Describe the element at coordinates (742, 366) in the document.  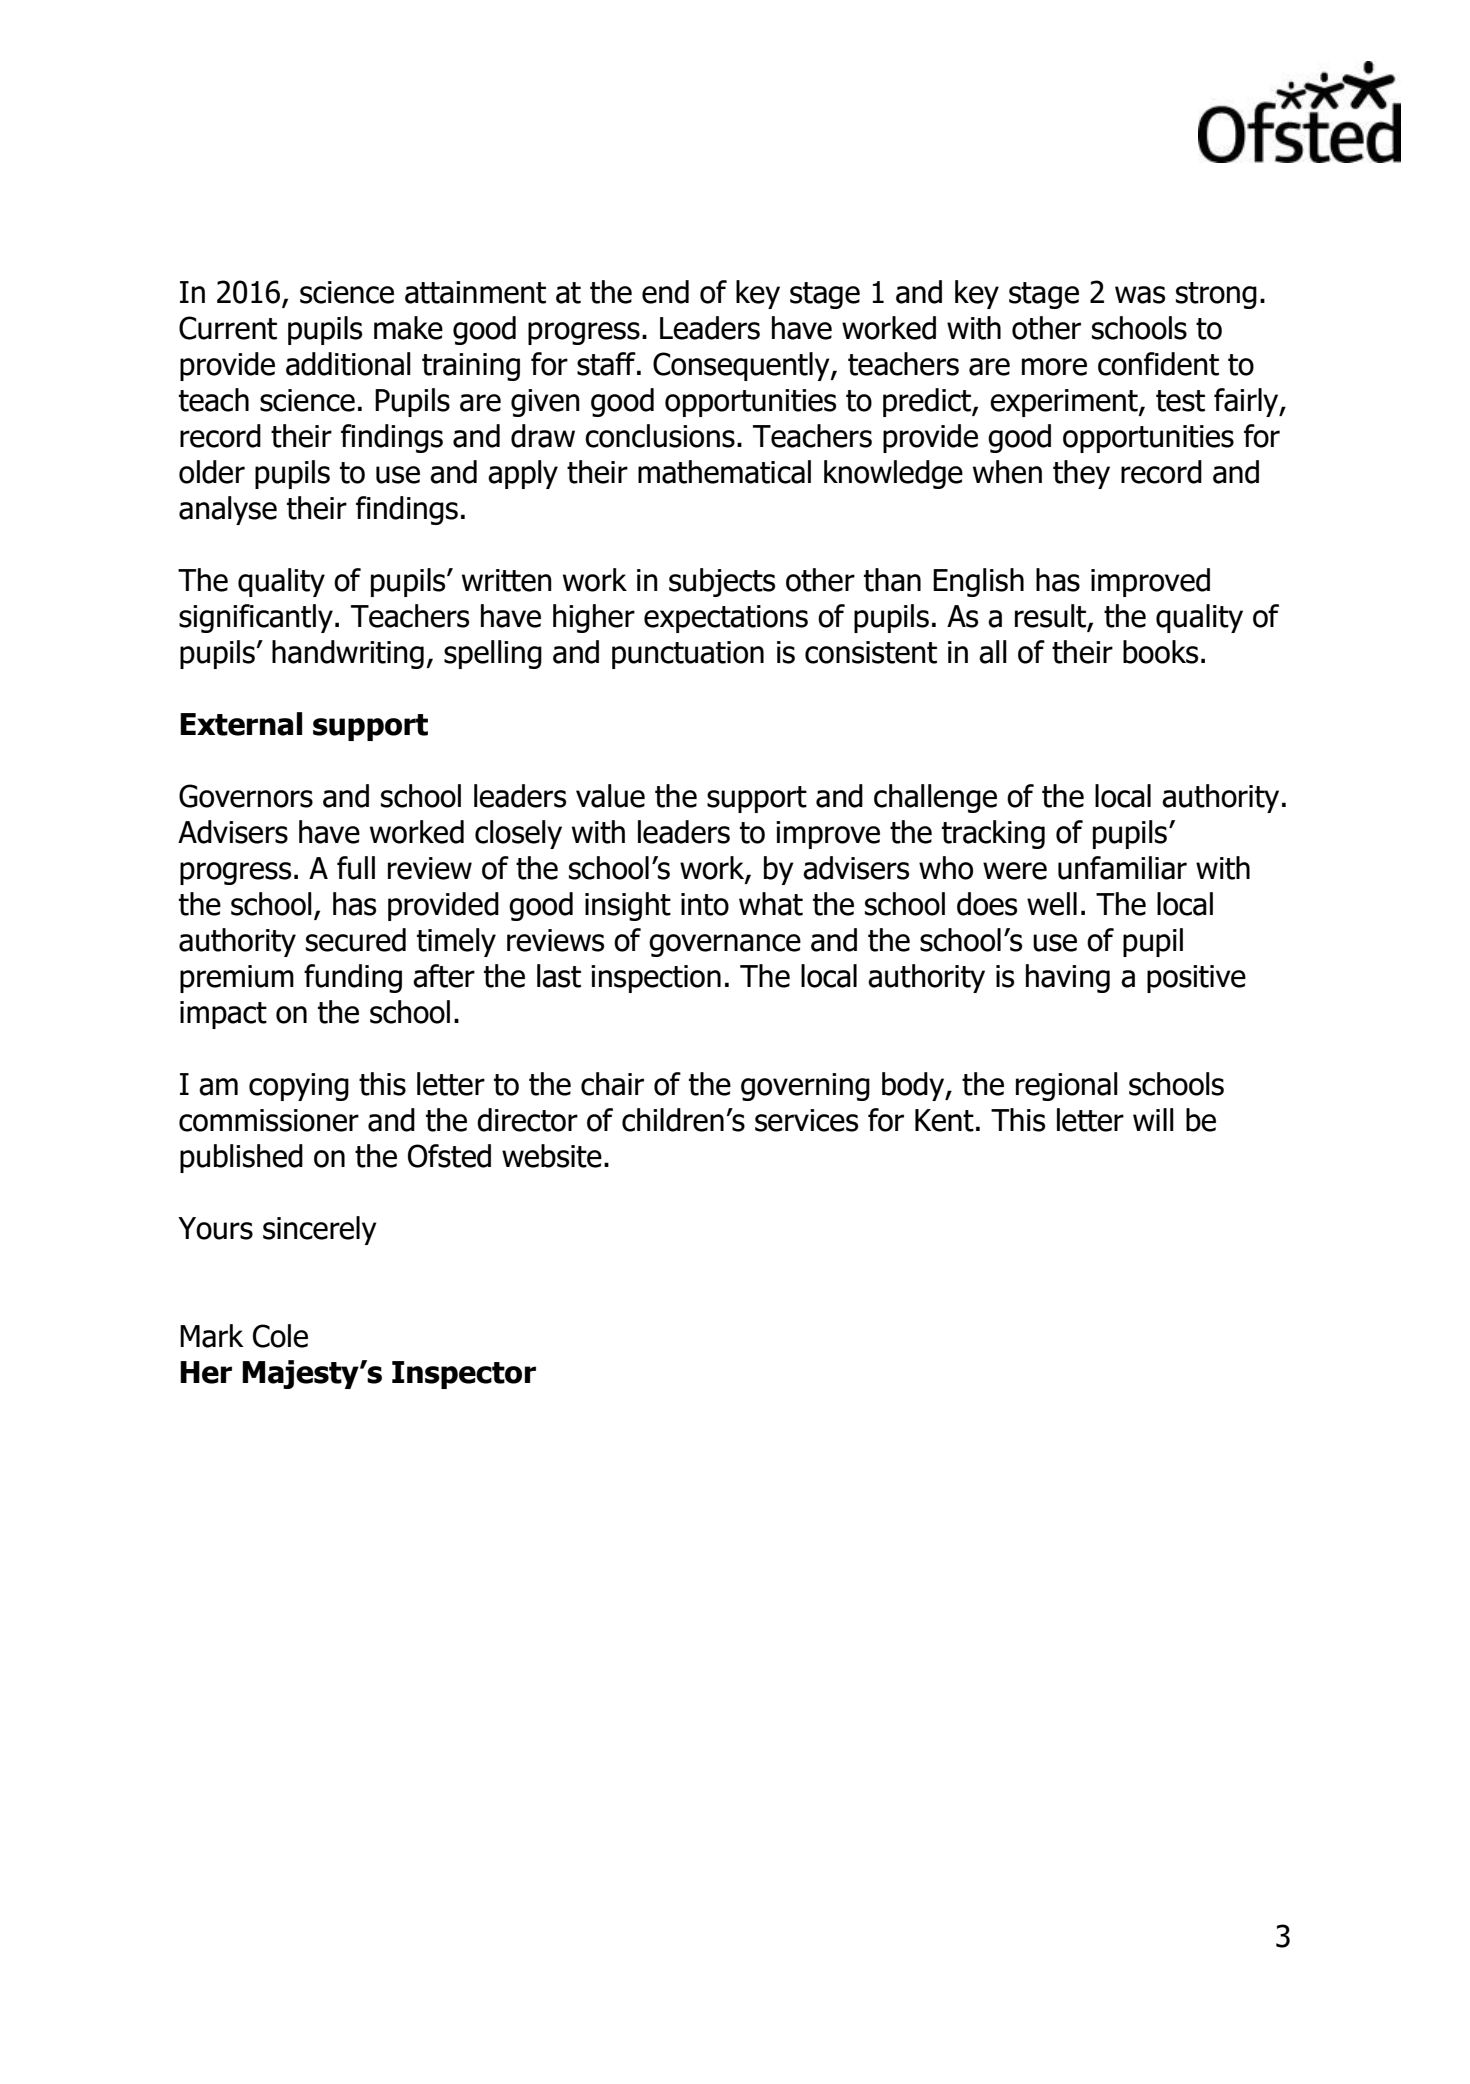
I see `Consequently` at that location.
